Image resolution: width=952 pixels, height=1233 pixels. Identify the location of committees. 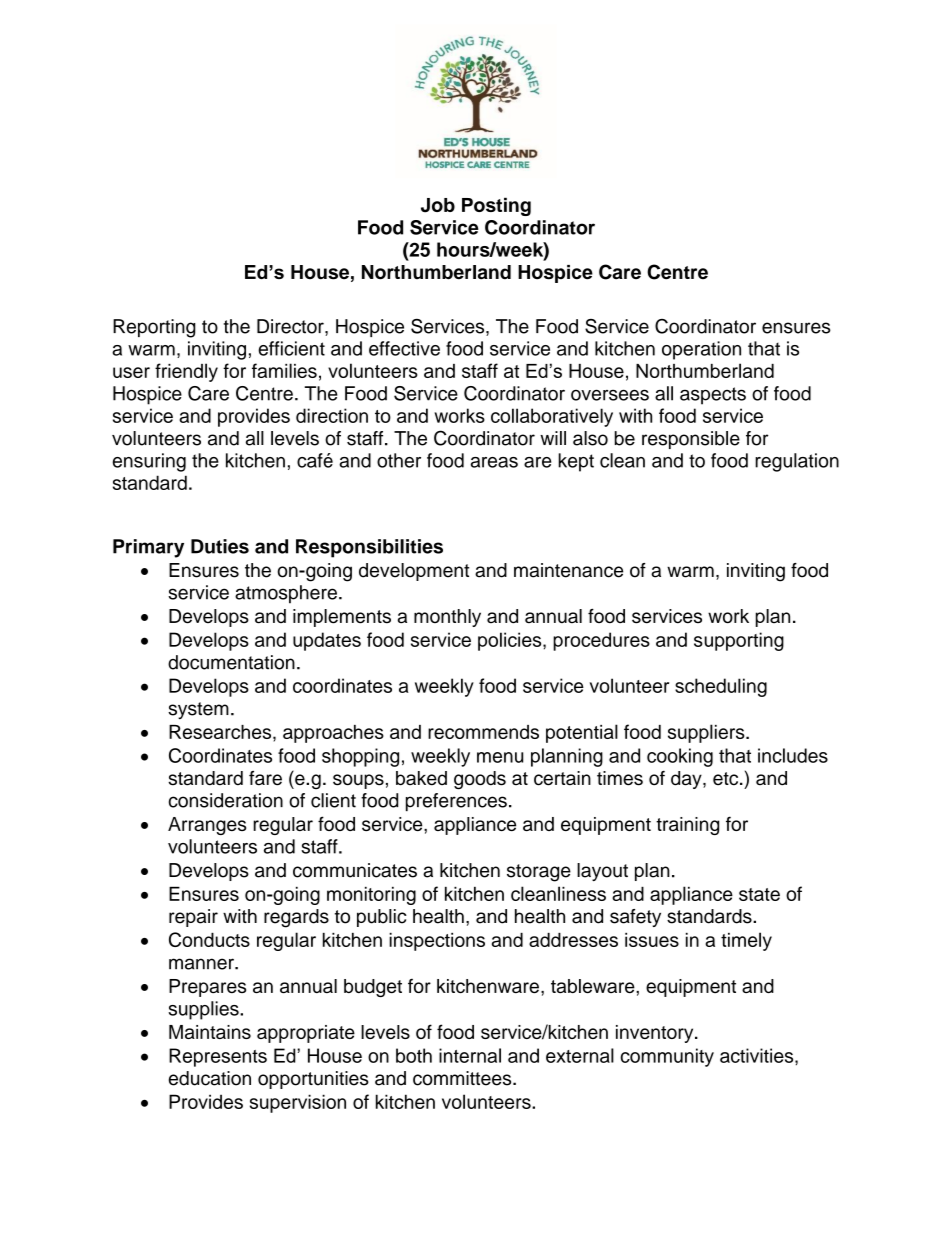
(463, 1078).
